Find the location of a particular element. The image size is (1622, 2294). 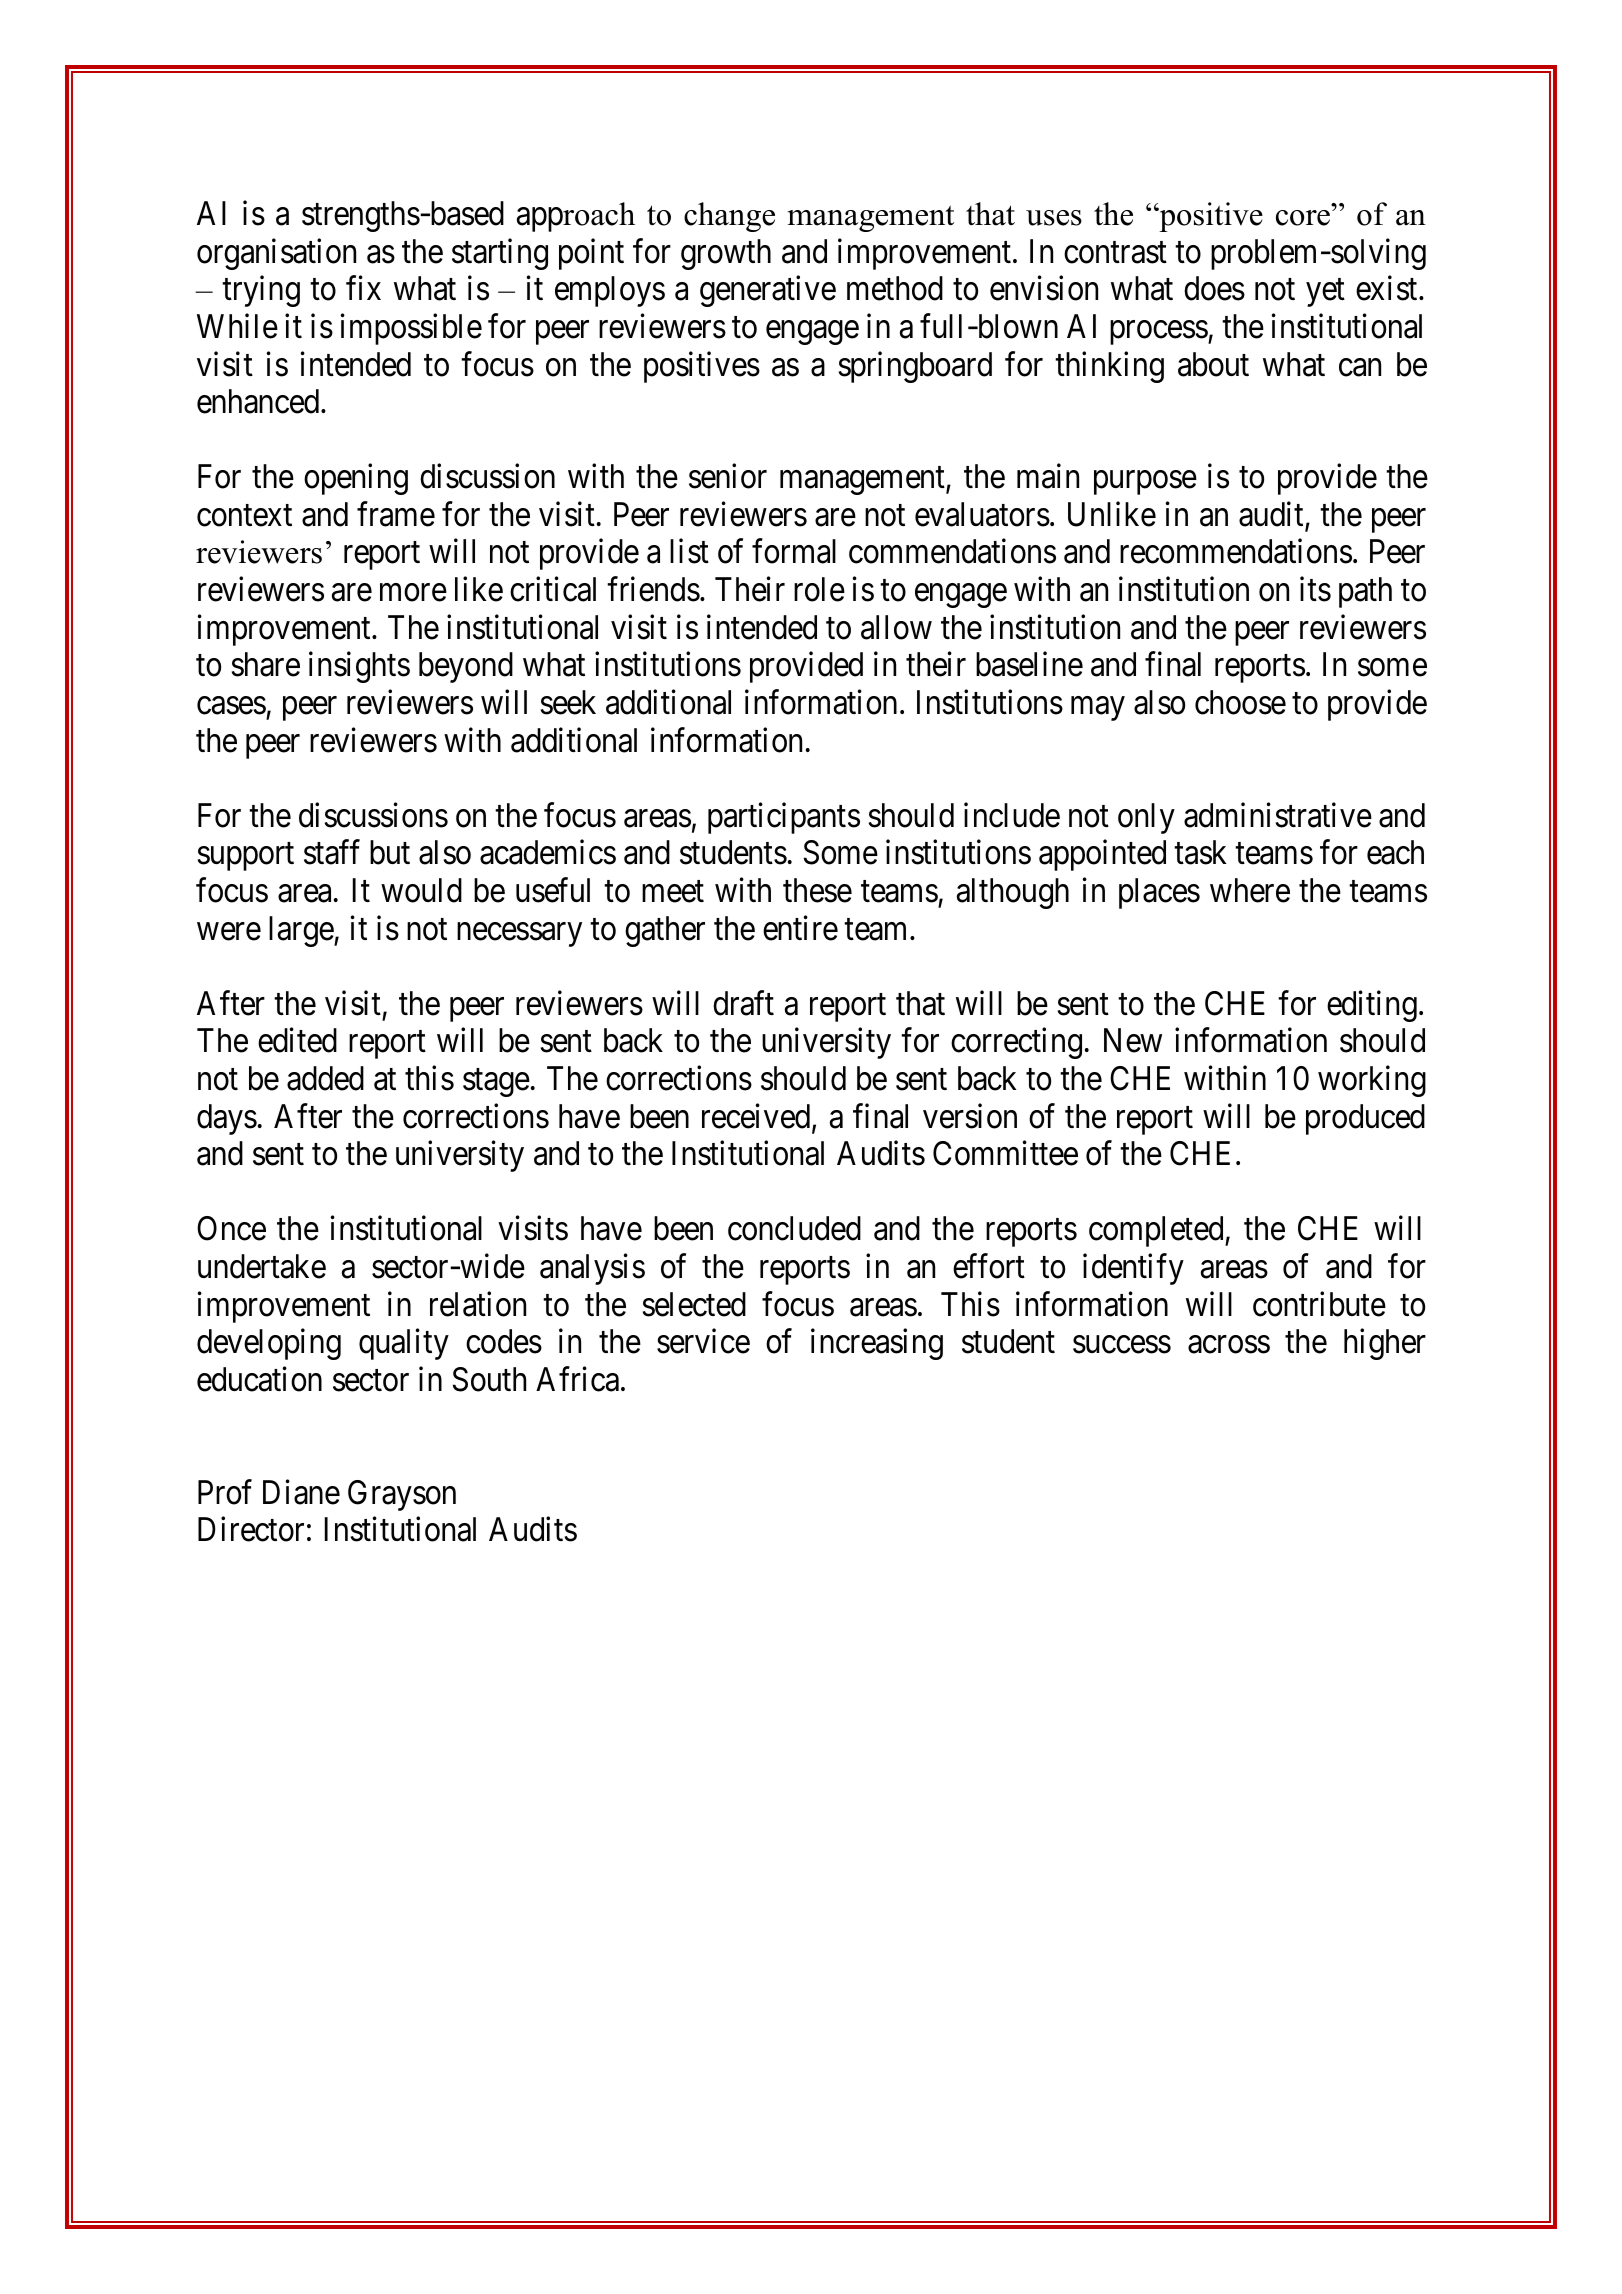

fix is located at coordinates (363, 288).
